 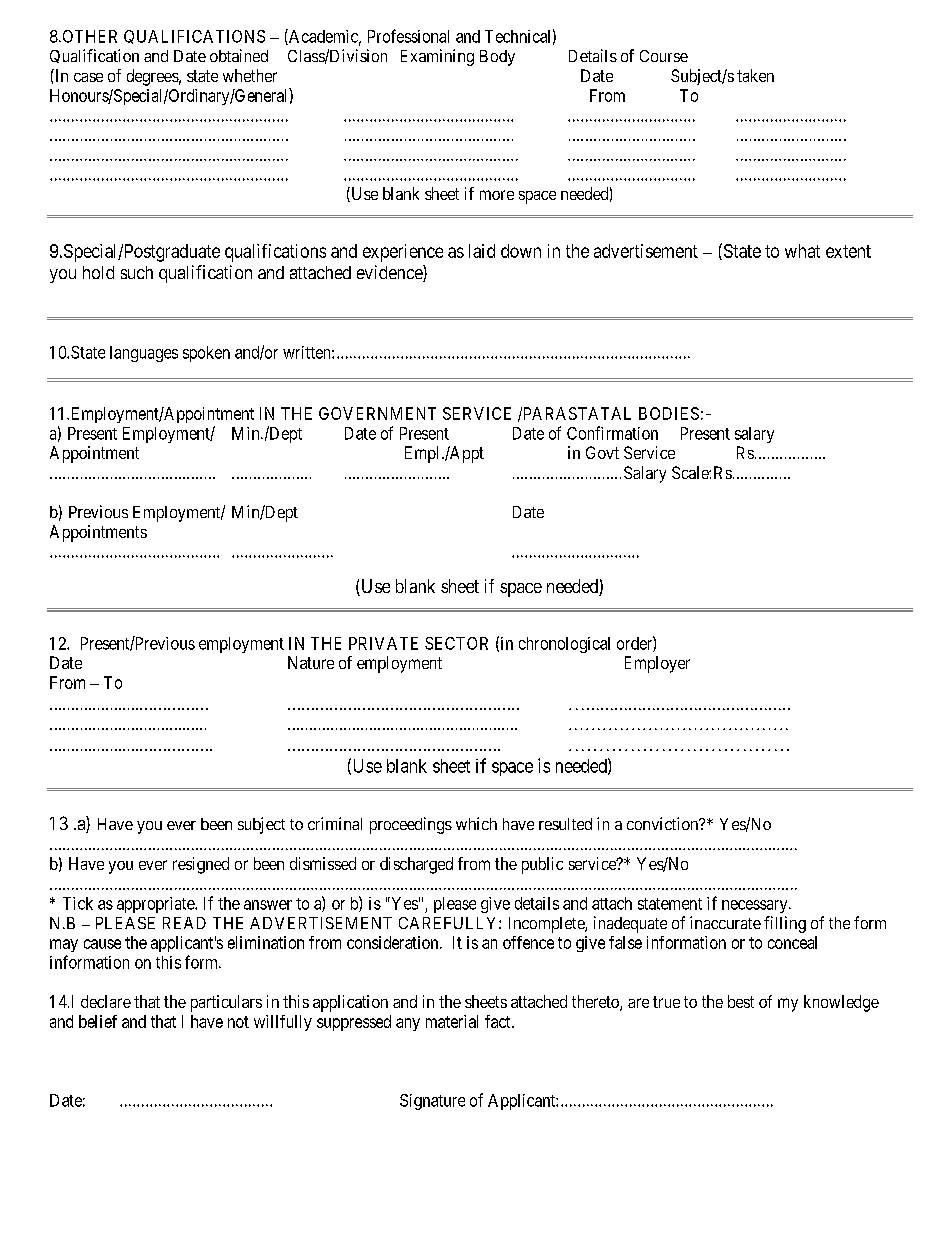 I want to click on such, so click(x=137, y=272).
